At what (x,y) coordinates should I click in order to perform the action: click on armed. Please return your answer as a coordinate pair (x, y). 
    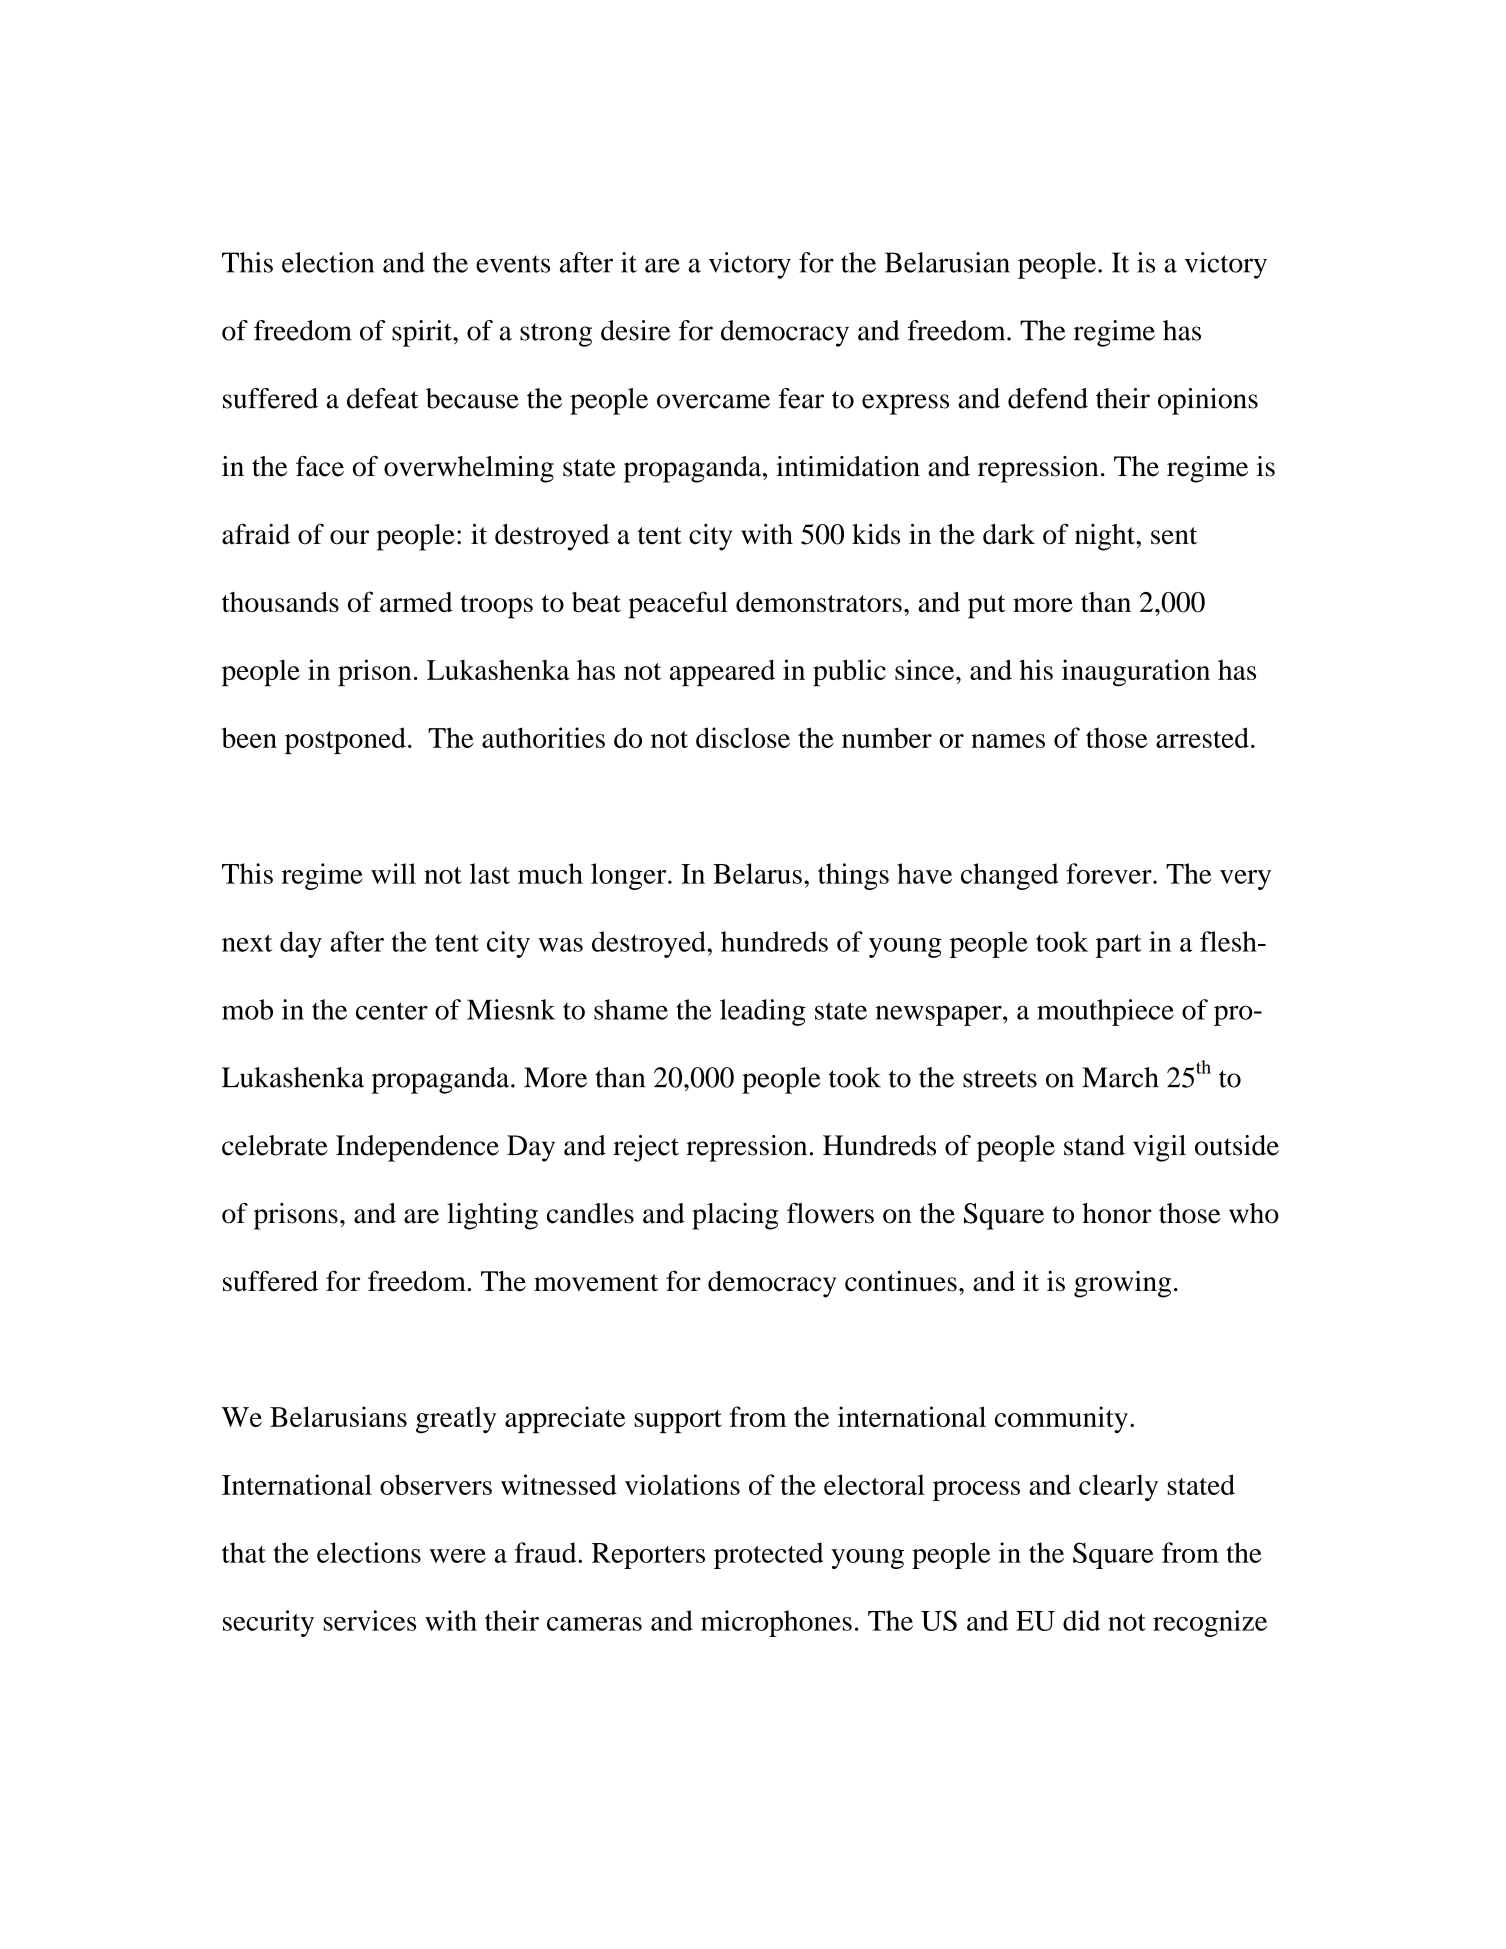
    Looking at the image, I should click on (416, 602).
